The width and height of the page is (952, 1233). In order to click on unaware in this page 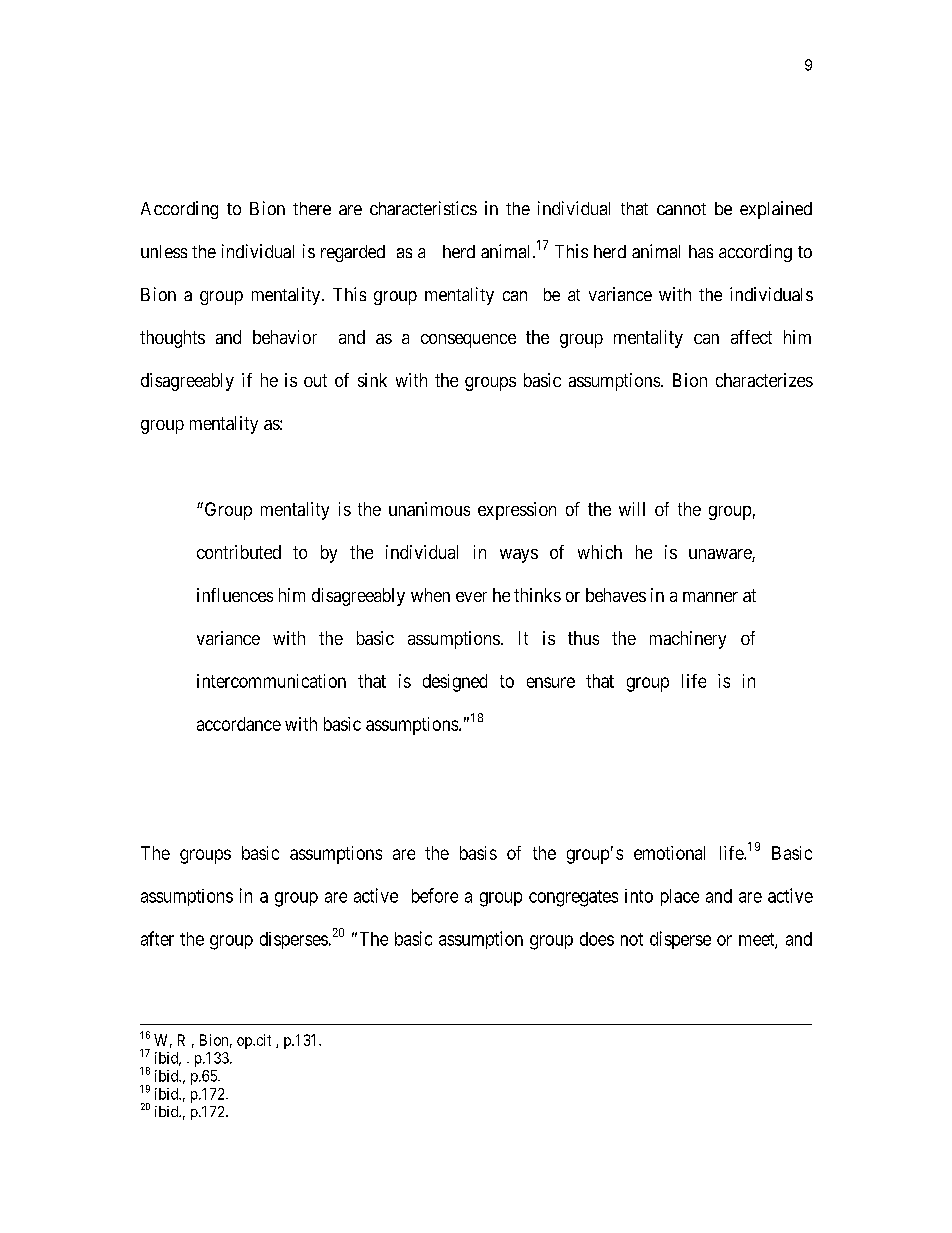, I will do `click(721, 555)`.
